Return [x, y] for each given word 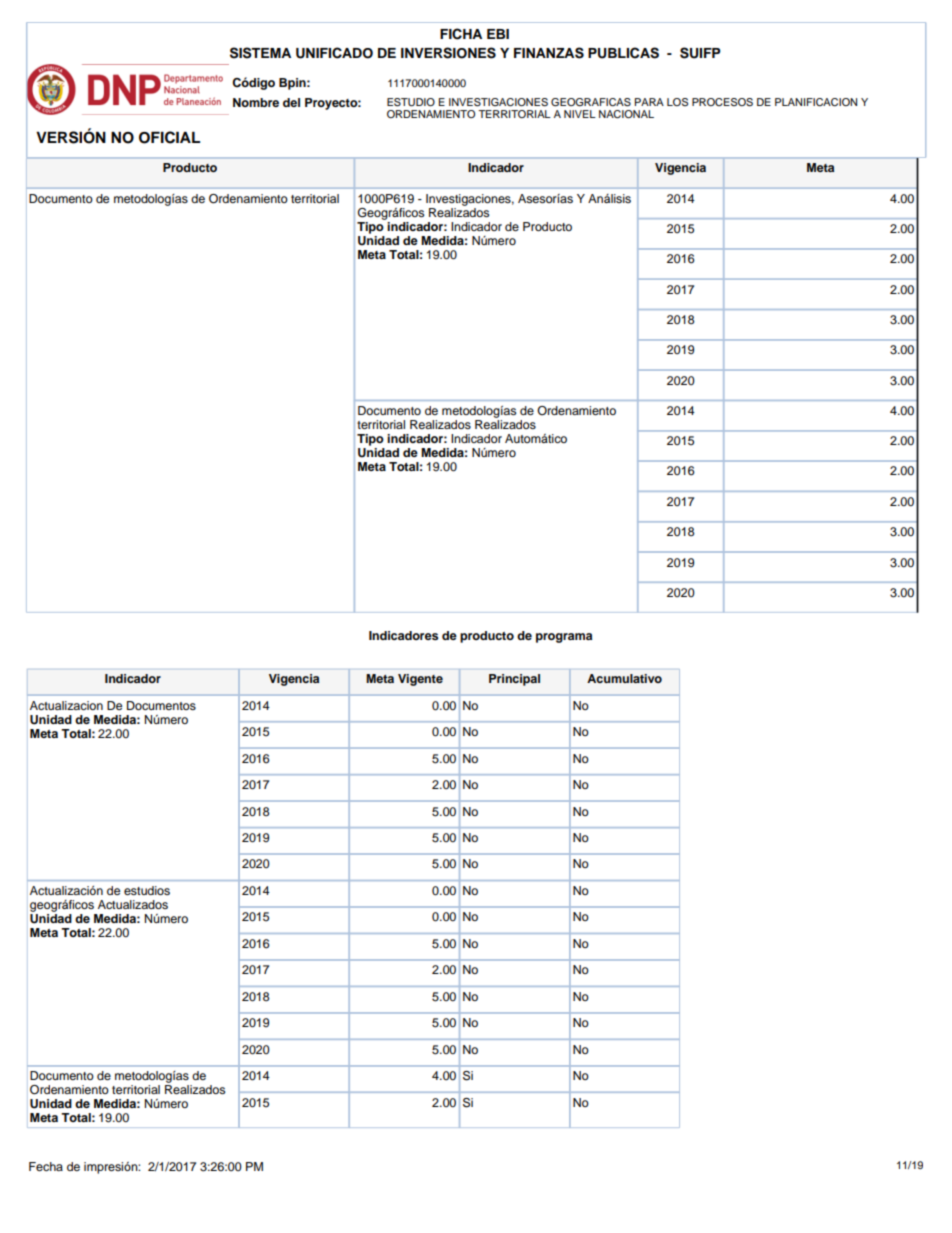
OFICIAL [169, 137]
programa [564, 638]
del [291, 102]
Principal [514, 680]
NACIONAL [626, 114]
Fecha [46, 1166]
